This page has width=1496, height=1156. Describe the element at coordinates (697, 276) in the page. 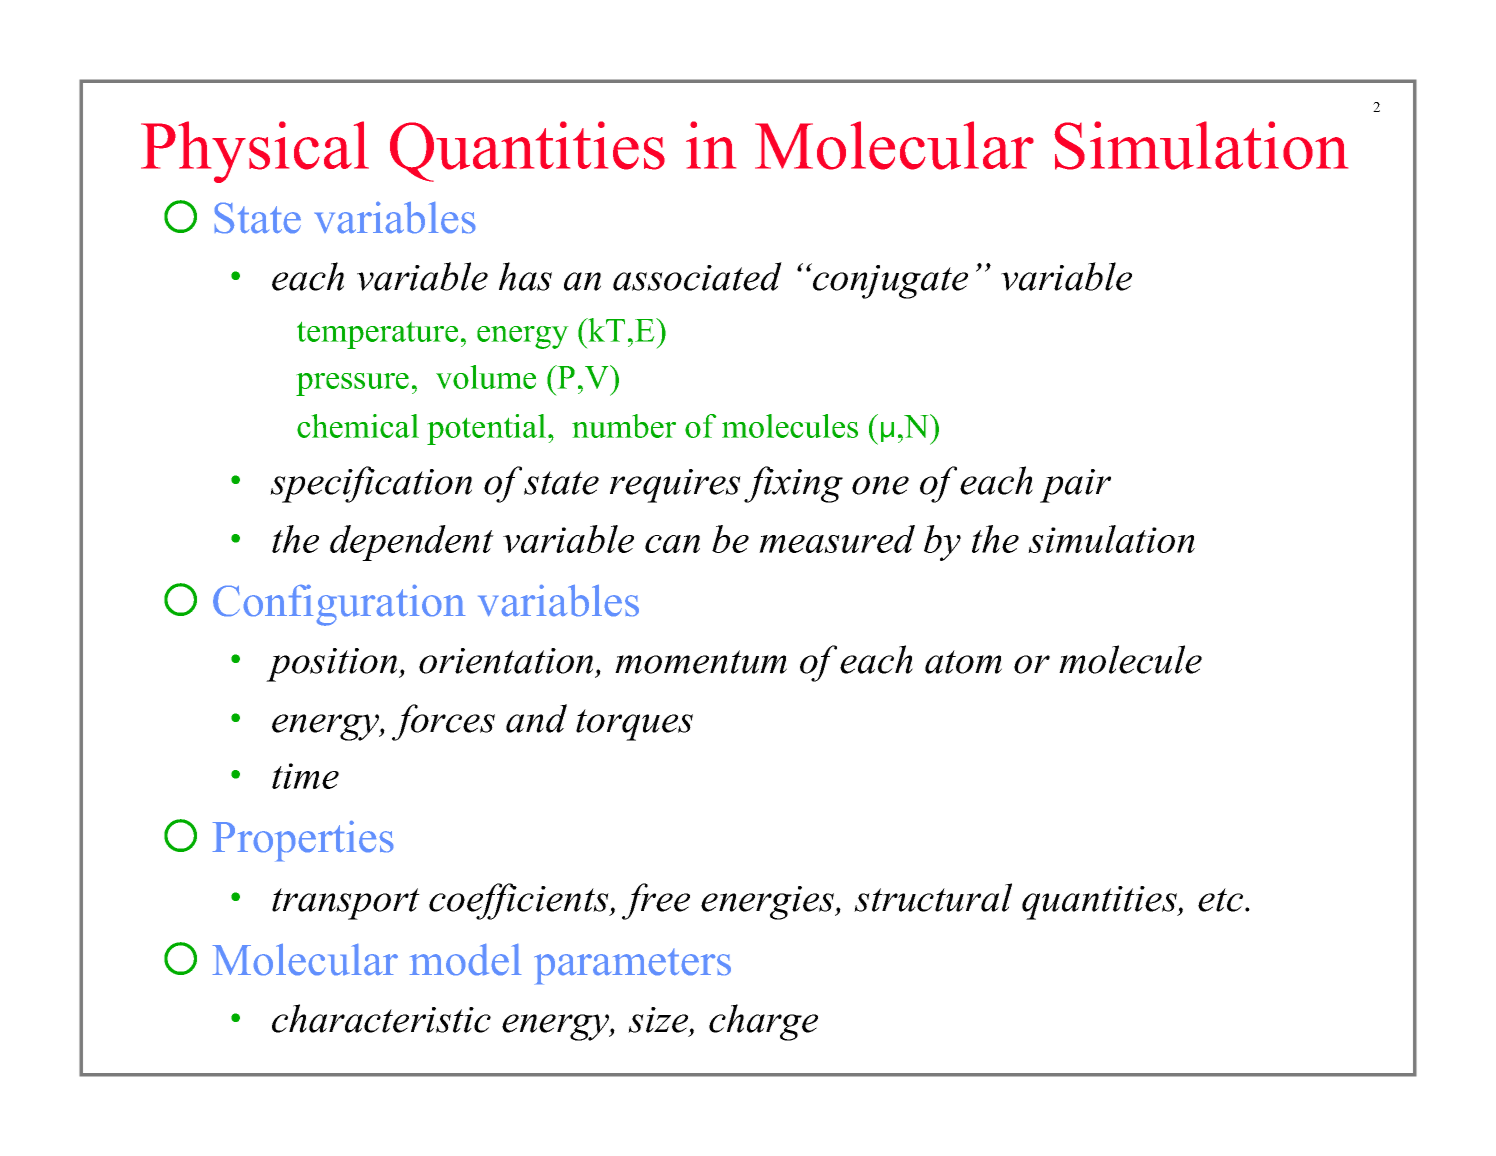

I see `associated` at that location.
